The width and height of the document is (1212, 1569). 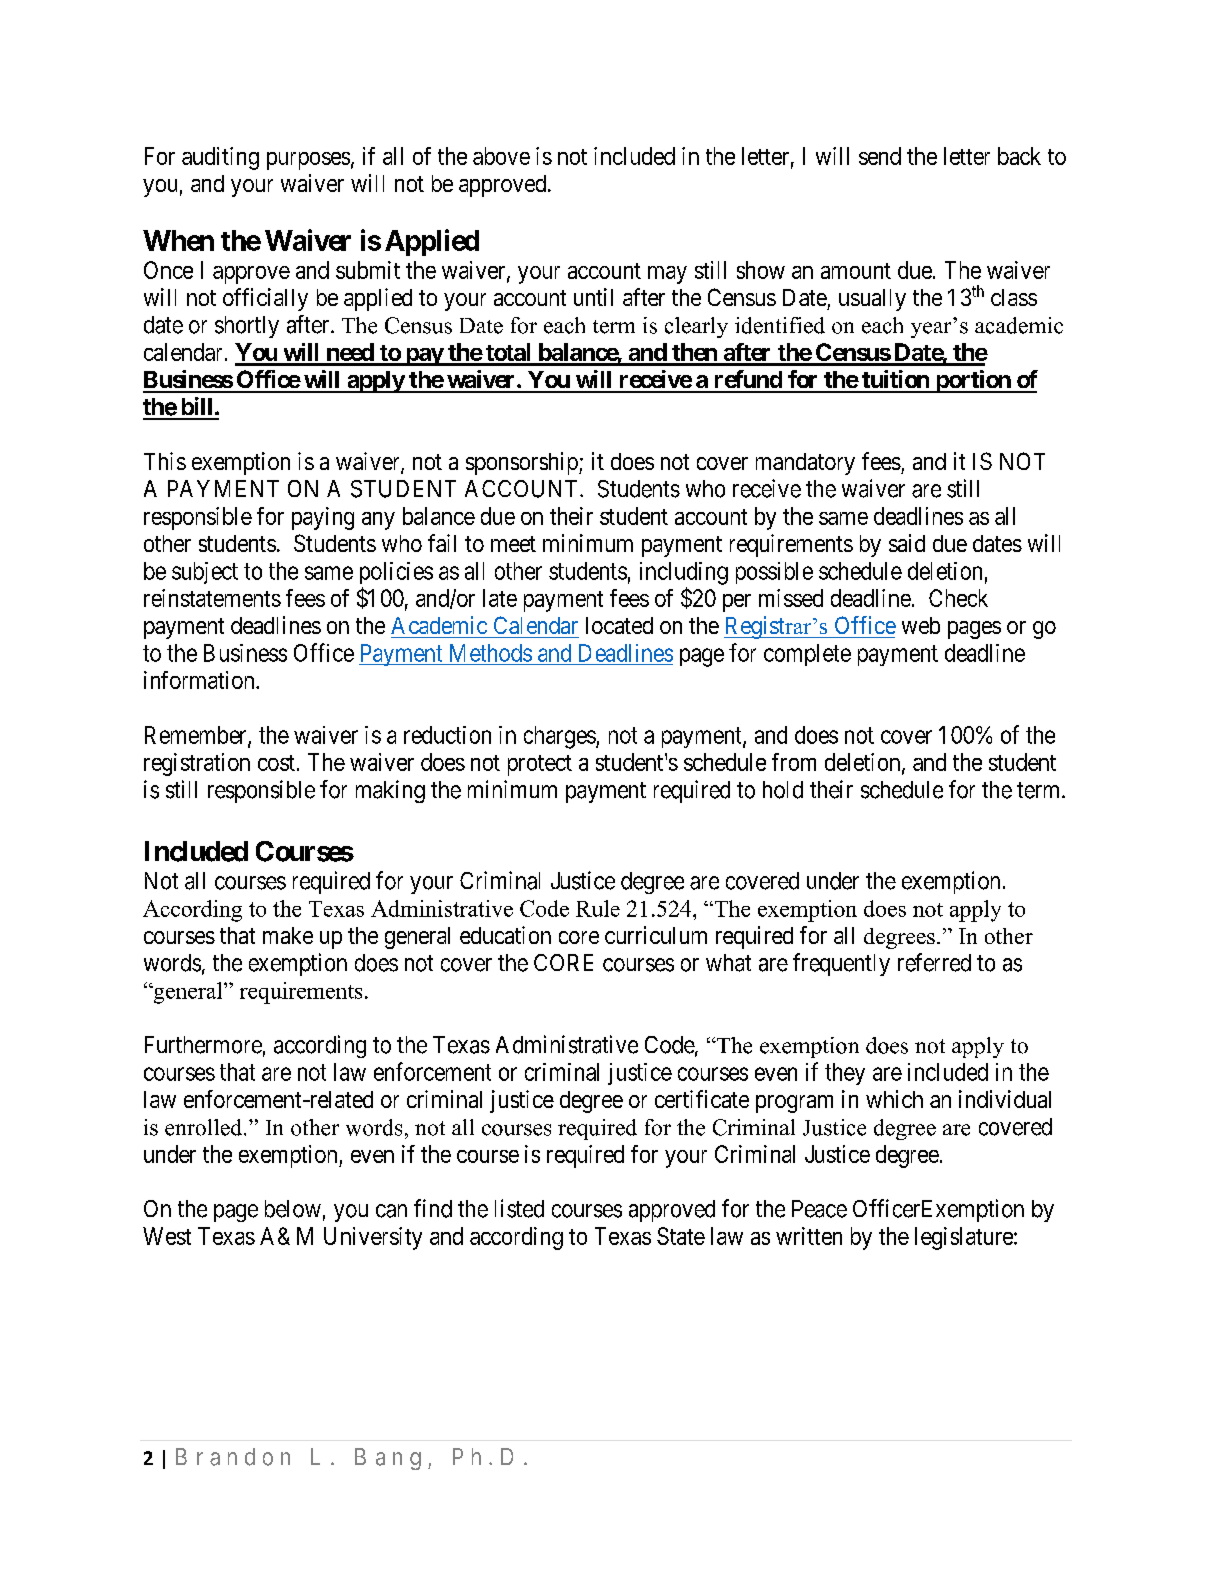 I want to click on make, so click(x=288, y=935).
